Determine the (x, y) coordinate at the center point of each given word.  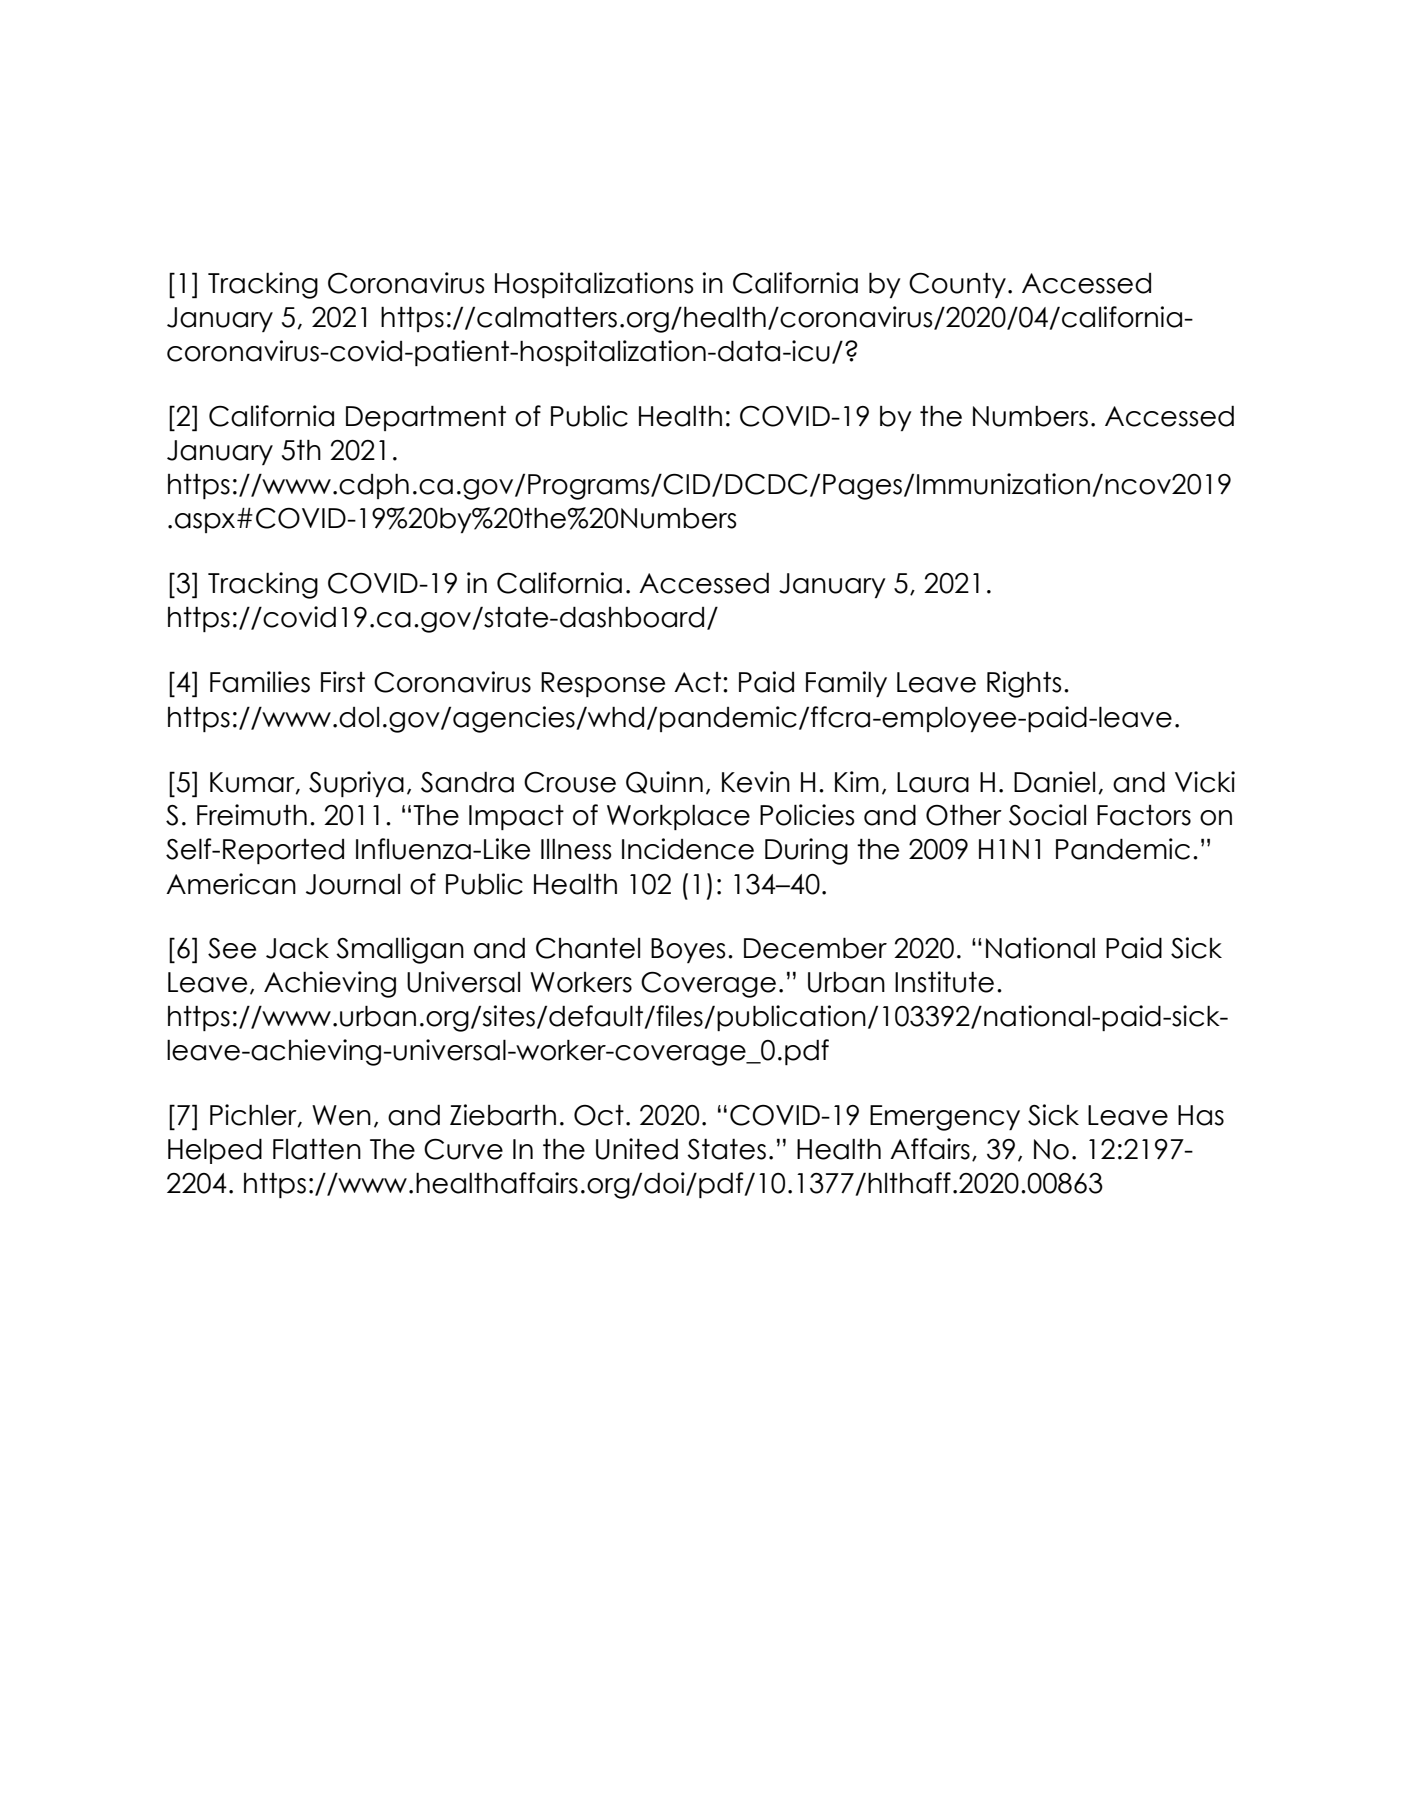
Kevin (756, 782)
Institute (944, 982)
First (343, 682)
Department (426, 418)
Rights (1024, 684)
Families (260, 682)
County (957, 285)
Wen (341, 1115)
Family (846, 684)
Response (603, 684)
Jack (297, 948)
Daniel (1054, 782)
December (815, 948)
